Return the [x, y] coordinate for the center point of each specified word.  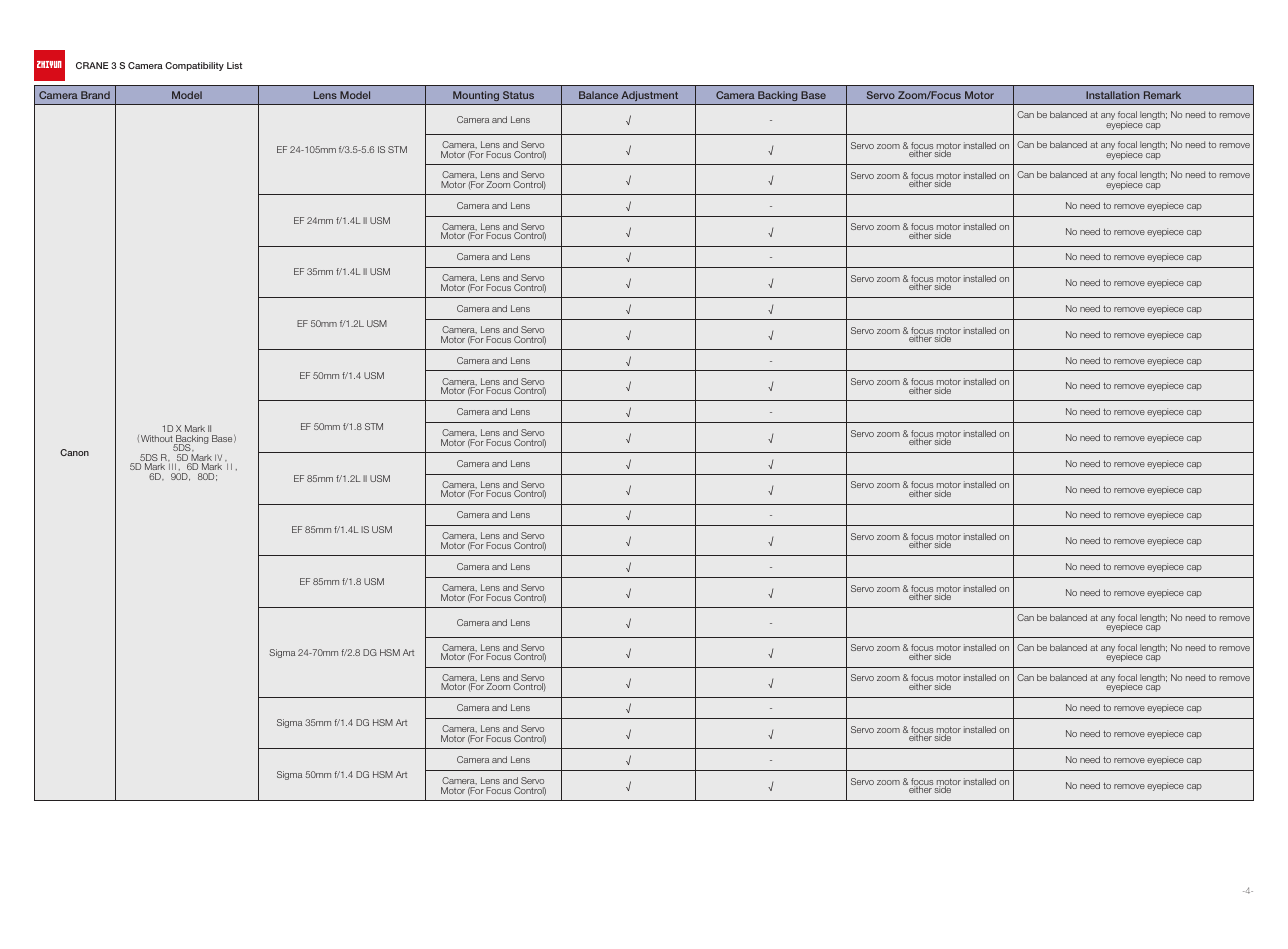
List [234, 65]
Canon [74, 452]
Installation [1112, 95]
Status [518, 95]
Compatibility [194, 66]
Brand [95, 95]
